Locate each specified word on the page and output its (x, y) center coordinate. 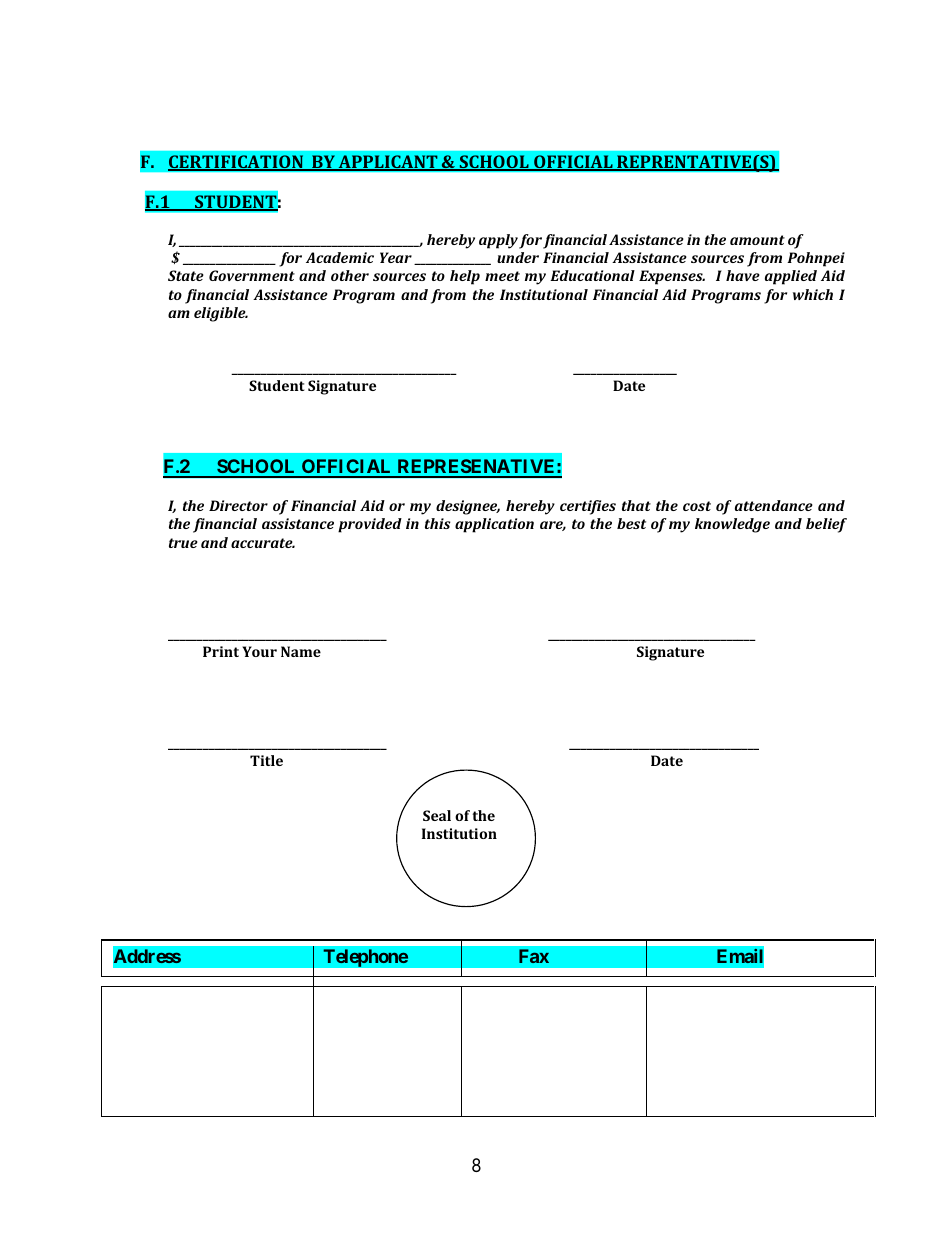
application (494, 525)
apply (498, 241)
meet (502, 276)
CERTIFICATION (237, 163)
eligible (221, 314)
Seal (437, 815)
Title (266, 760)
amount (757, 240)
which (813, 294)
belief (826, 525)
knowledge (732, 525)
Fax (534, 956)
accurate (263, 543)
